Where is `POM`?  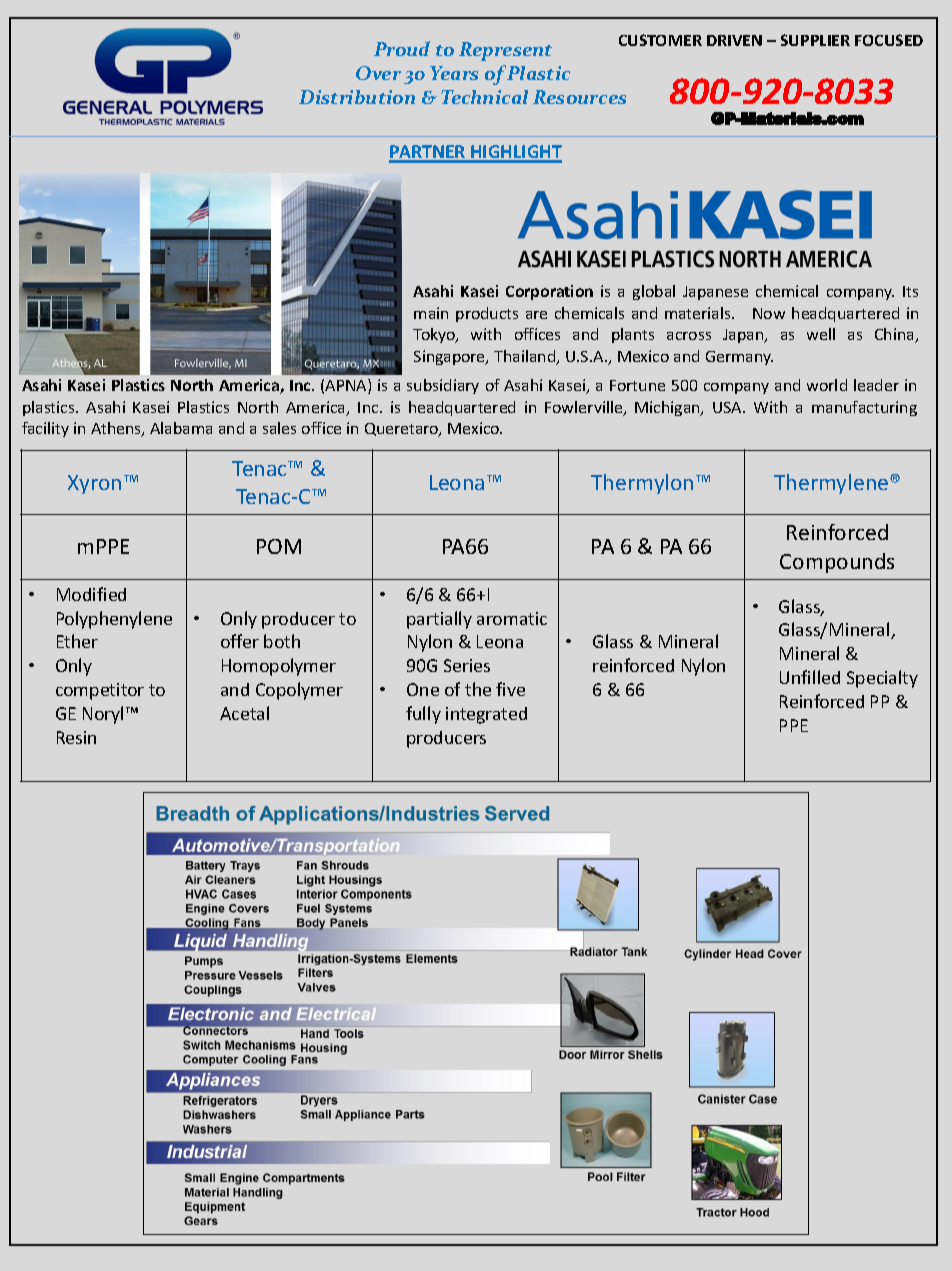
POM is located at coordinates (279, 546).
